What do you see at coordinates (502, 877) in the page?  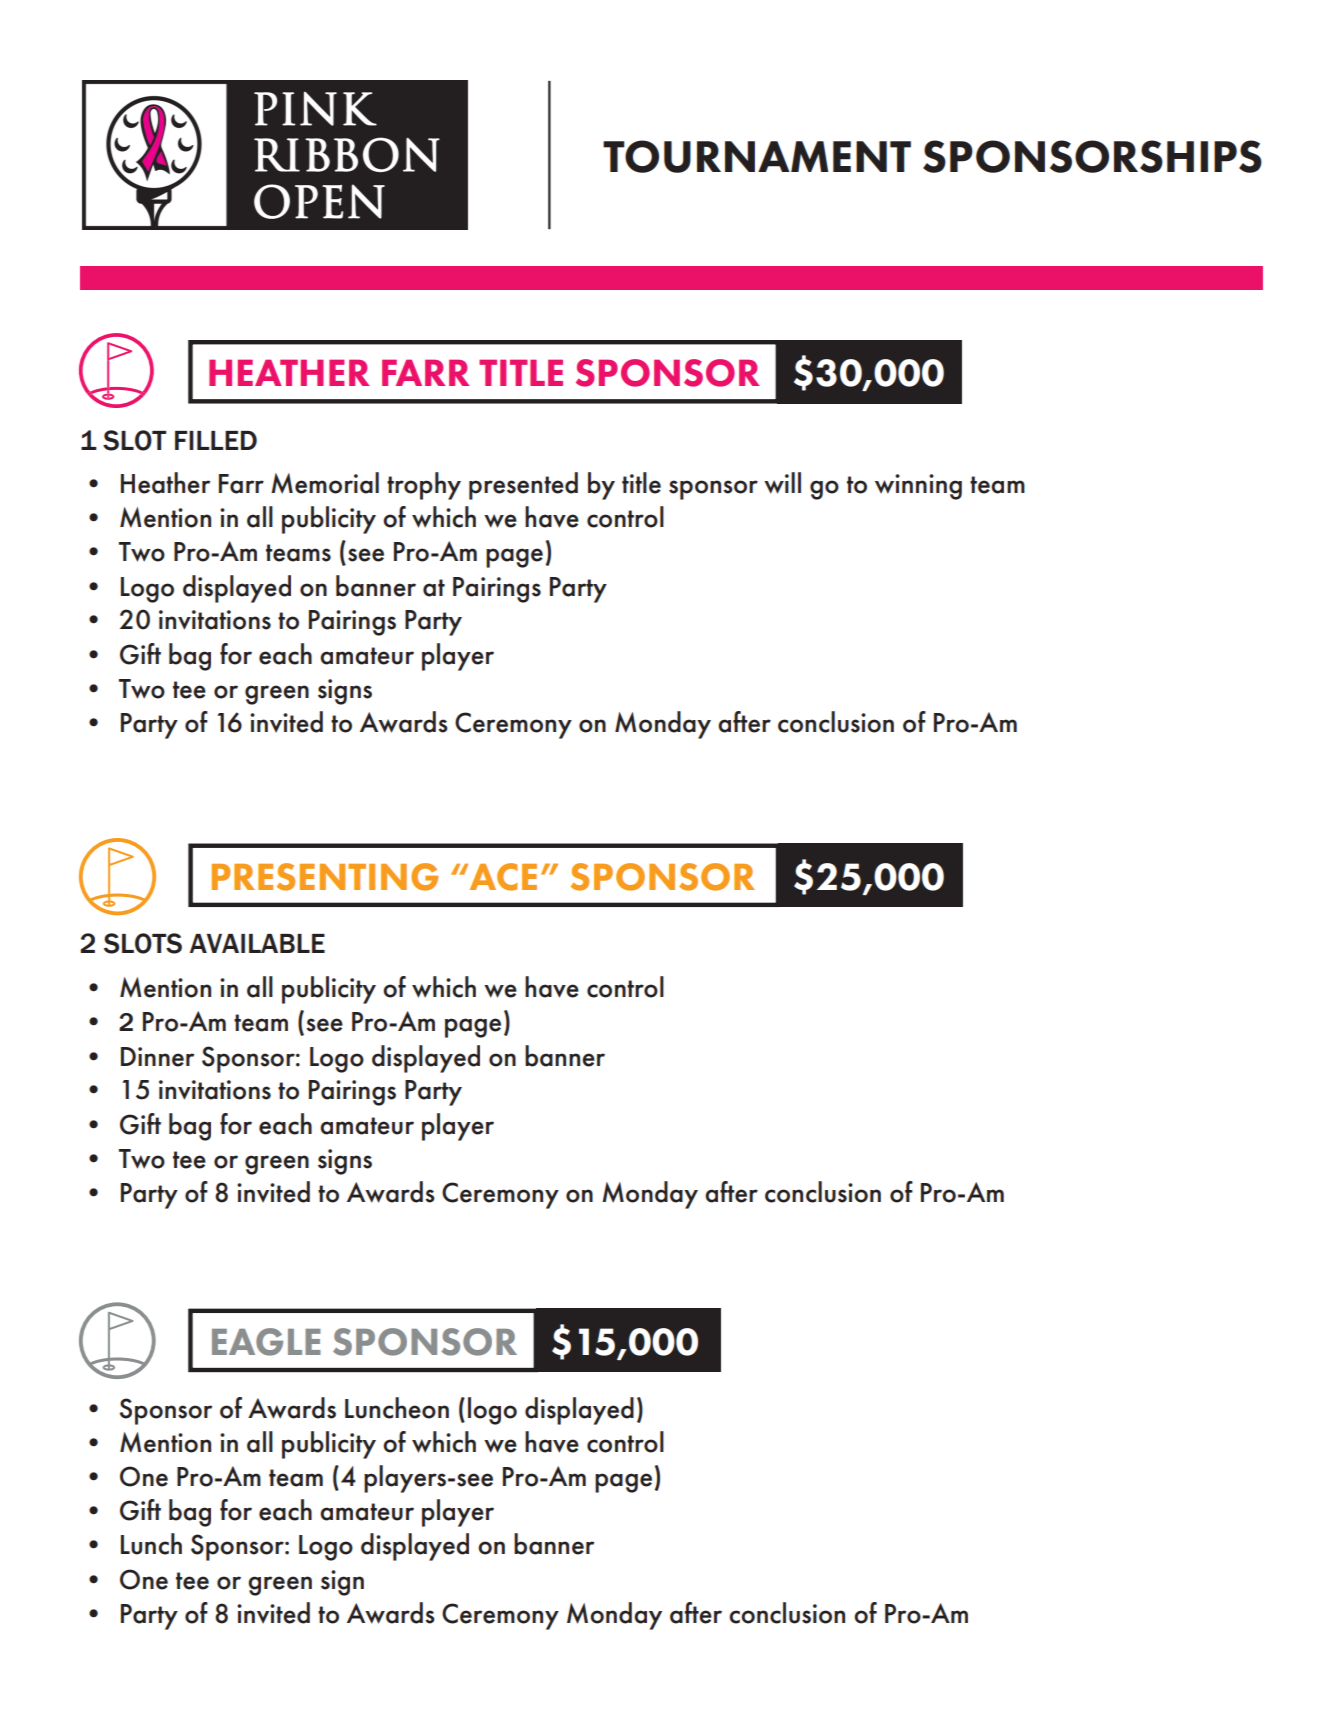 I see `ACE` at bounding box center [502, 877].
